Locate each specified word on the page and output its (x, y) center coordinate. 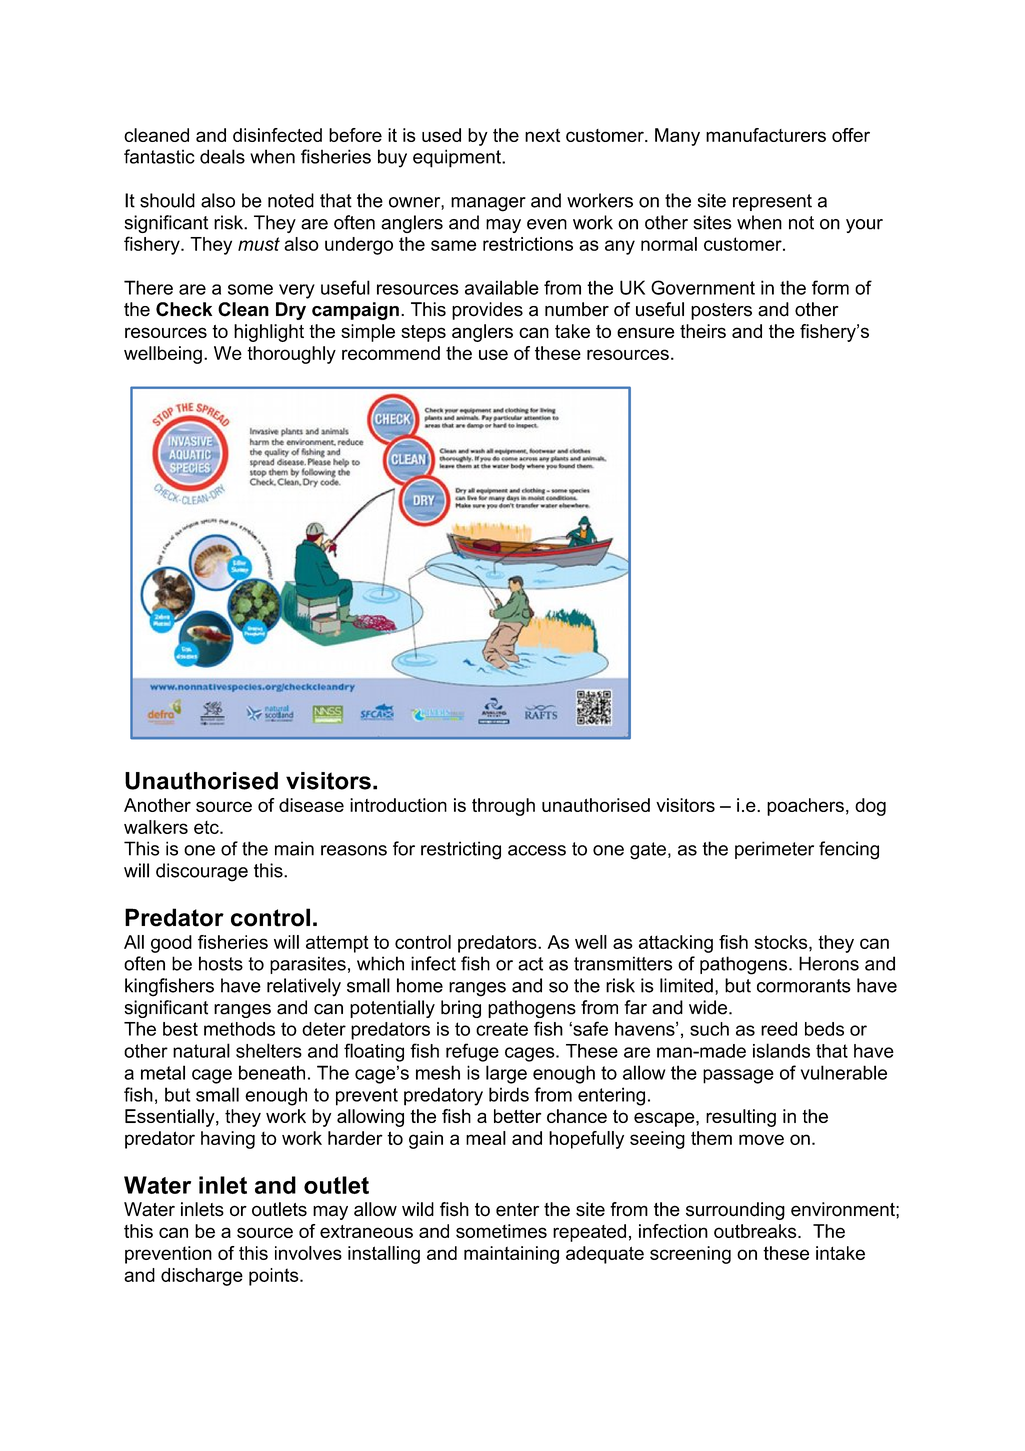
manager (488, 204)
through (503, 807)
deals (222, 156)
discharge (202, 1277)
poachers (805, 807)
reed (779, 1029)
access (537, 850)
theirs (703, 331)
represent (772, 202)
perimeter (774, 850)
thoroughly (291, 355)
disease (311, 805)
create (502, 1029)
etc (207, 827)
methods (239, 1029)
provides (487, 311)
